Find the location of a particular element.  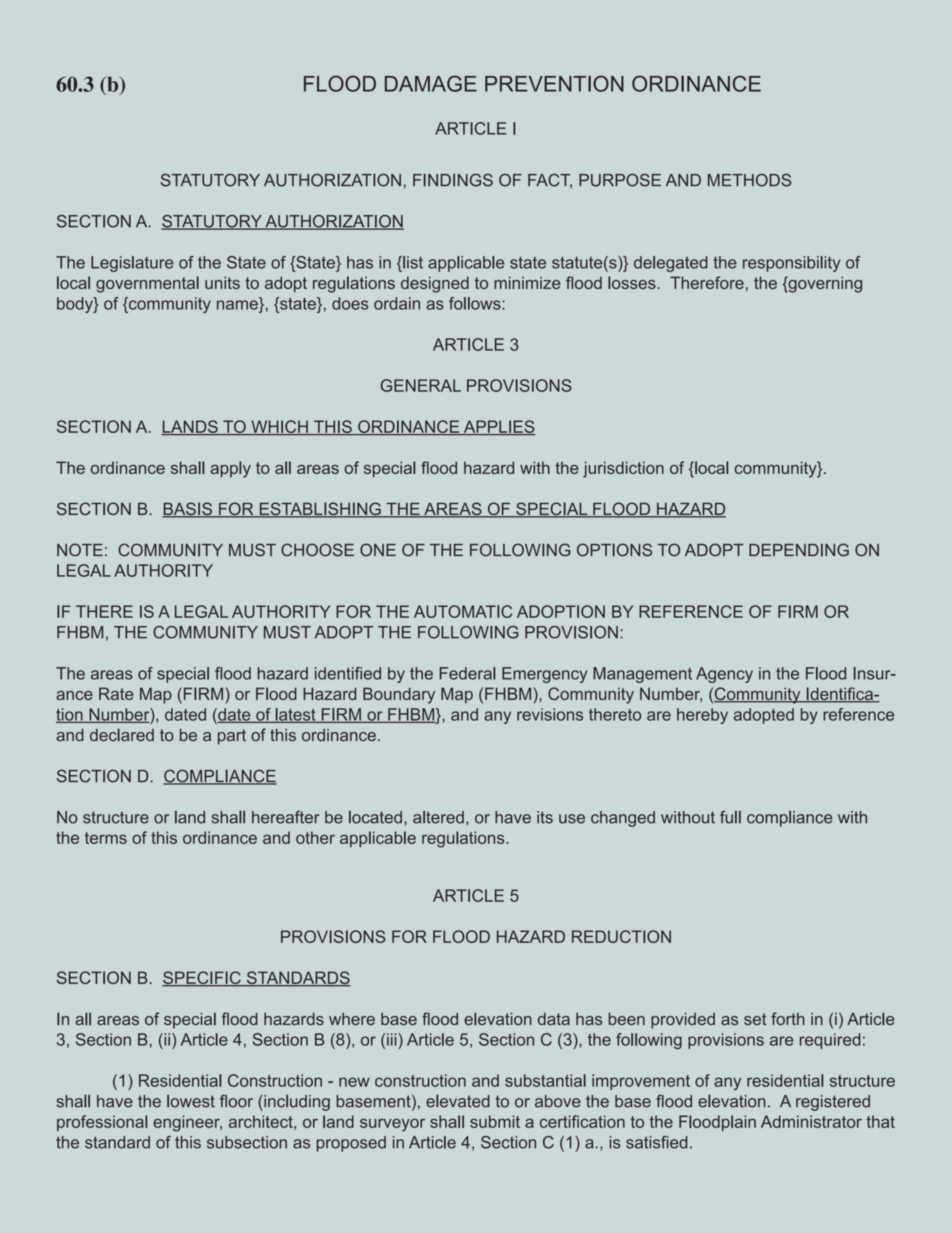

AUTOMATIC is located at coordinates (463, 611).
